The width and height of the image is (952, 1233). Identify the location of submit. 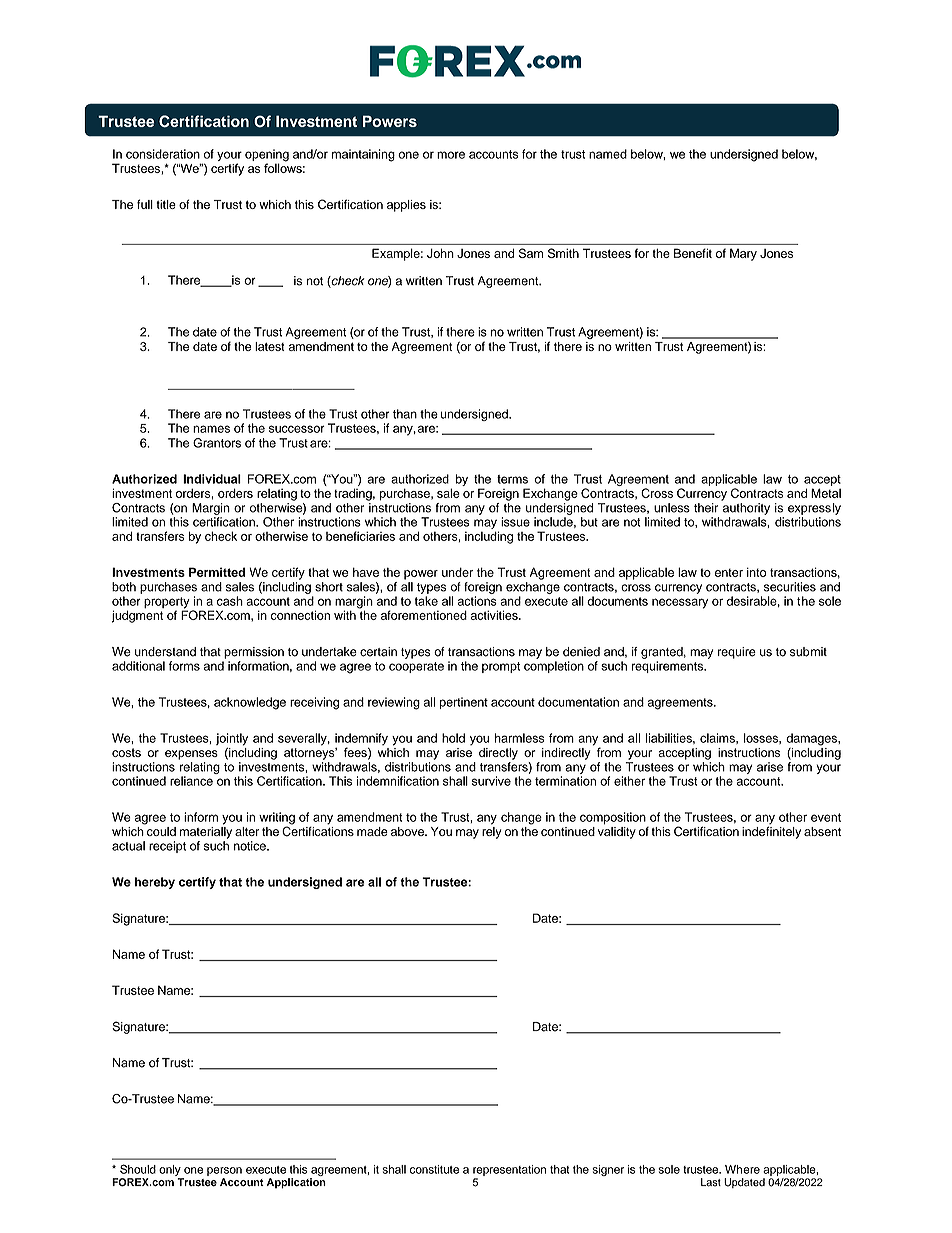
(808, 652).
